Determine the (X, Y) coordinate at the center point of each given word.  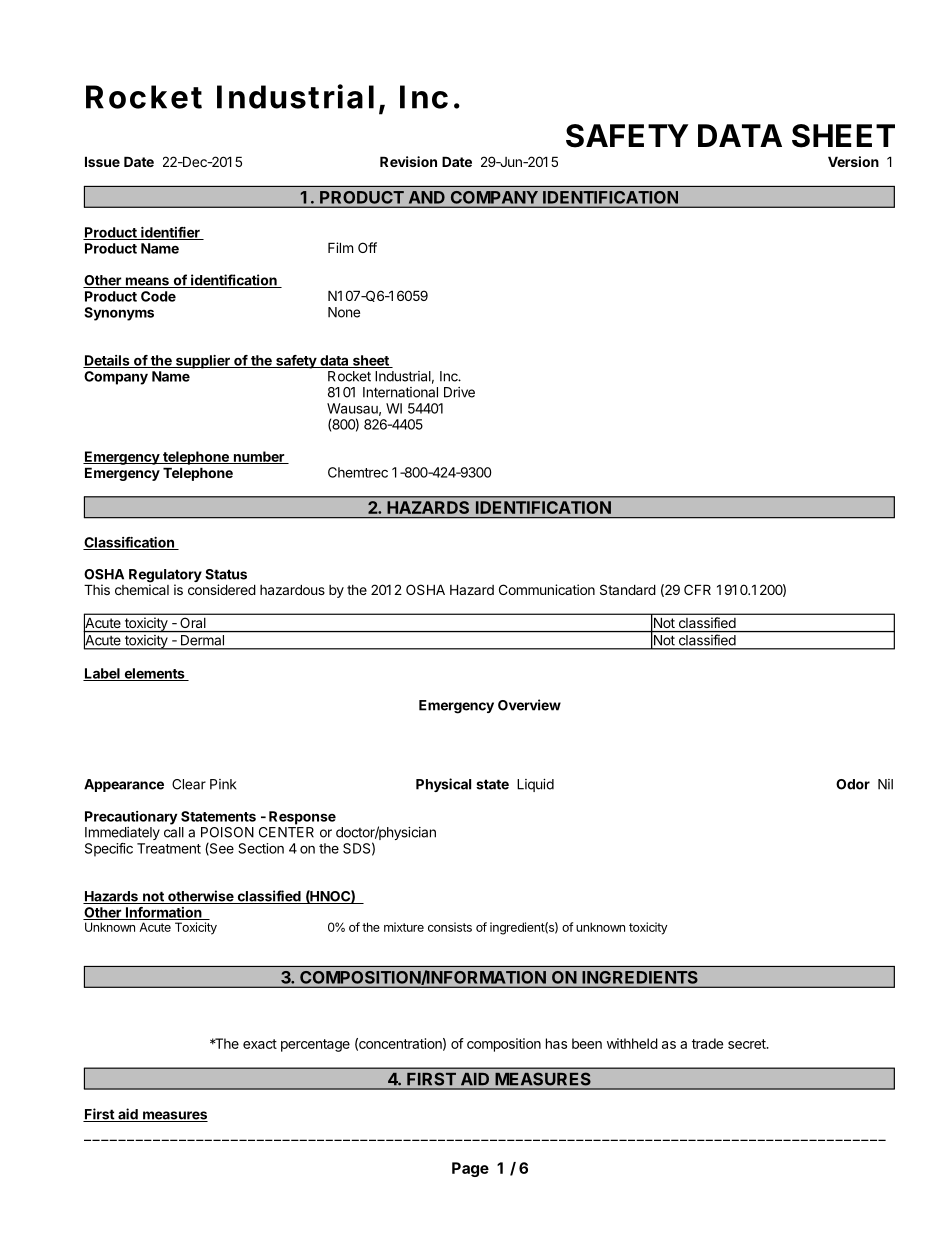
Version (853, 161)
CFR (697, 589)
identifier (170, 233)
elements (154, 674)
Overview (529, 705)
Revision (408, 161)
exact (260, 1044)
